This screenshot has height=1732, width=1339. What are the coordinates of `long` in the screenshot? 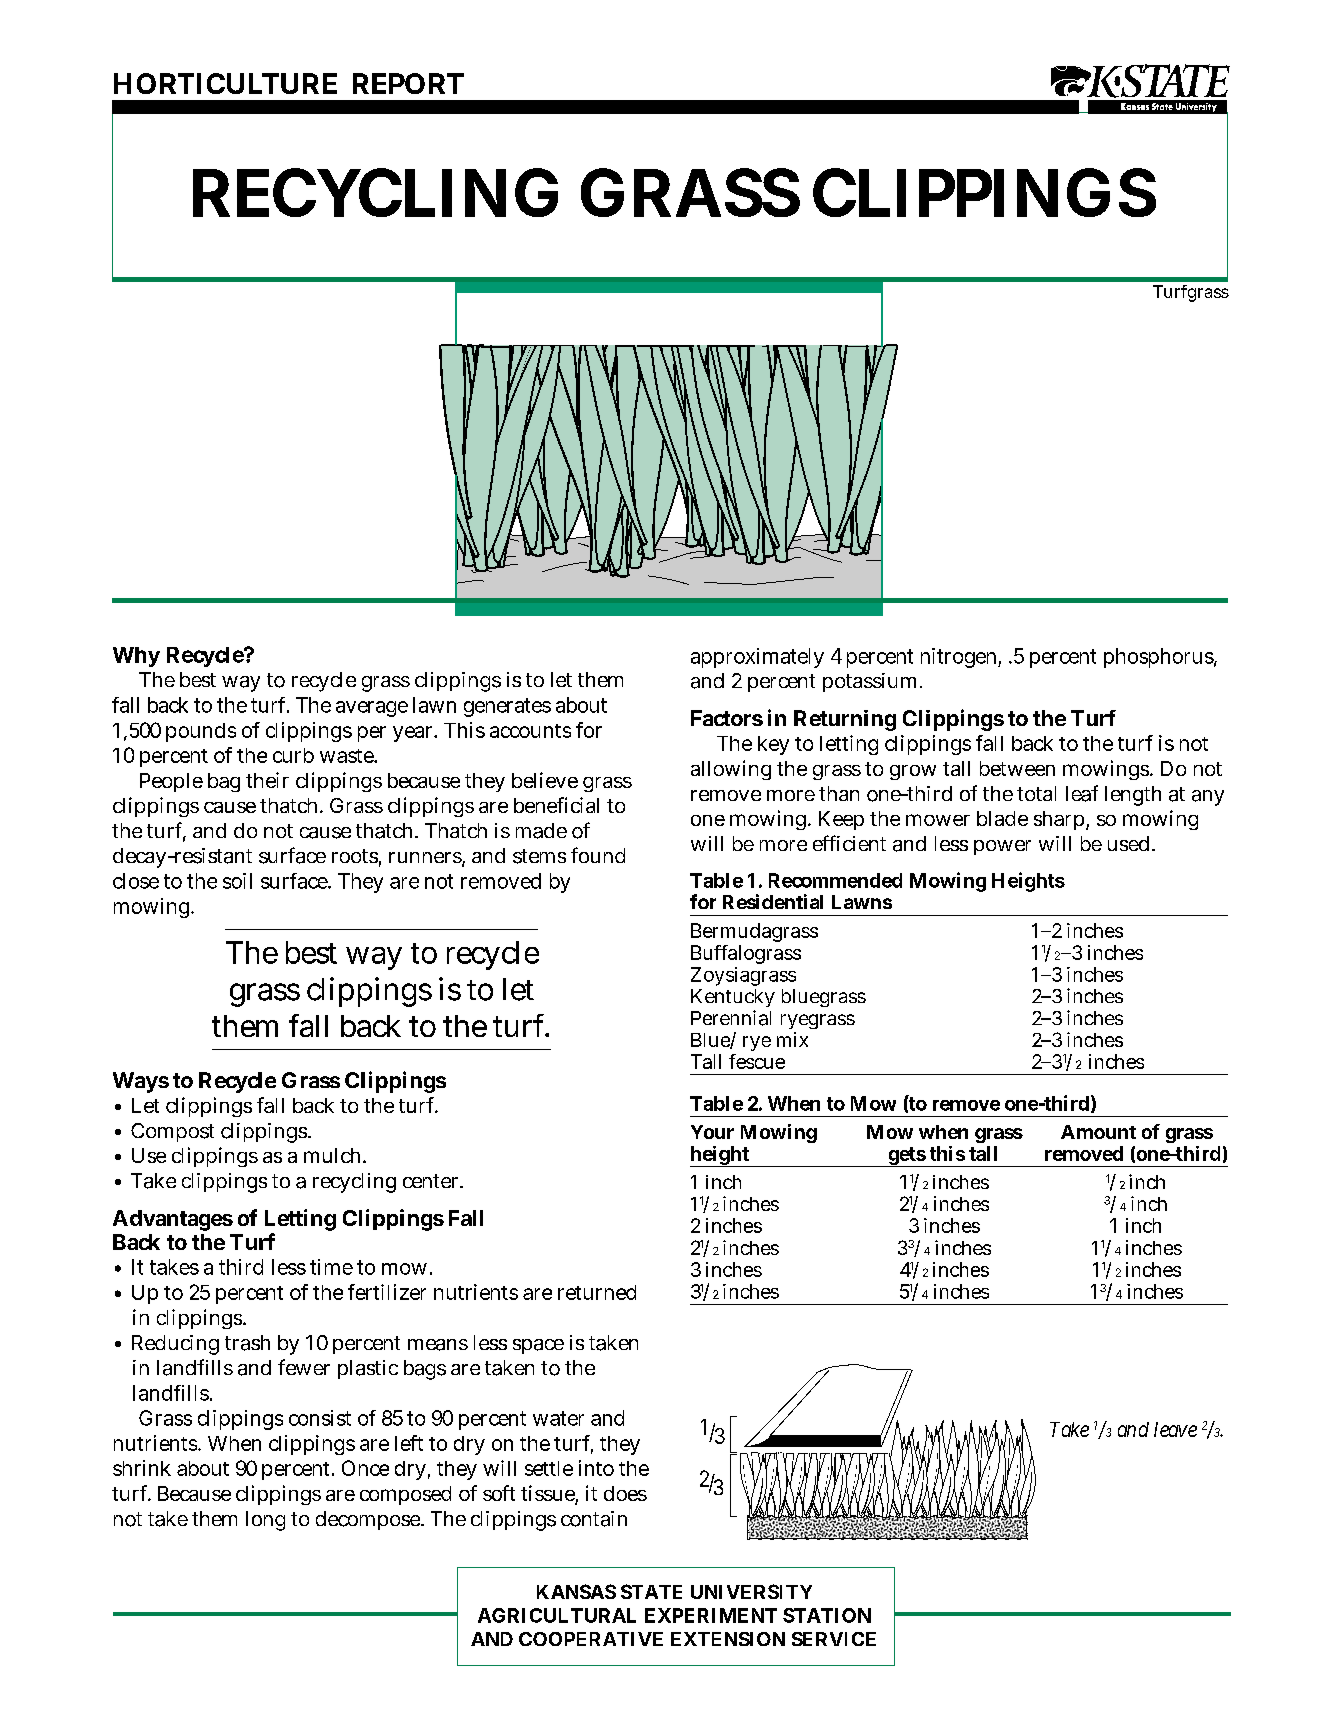 It's located at (265, 1521).
